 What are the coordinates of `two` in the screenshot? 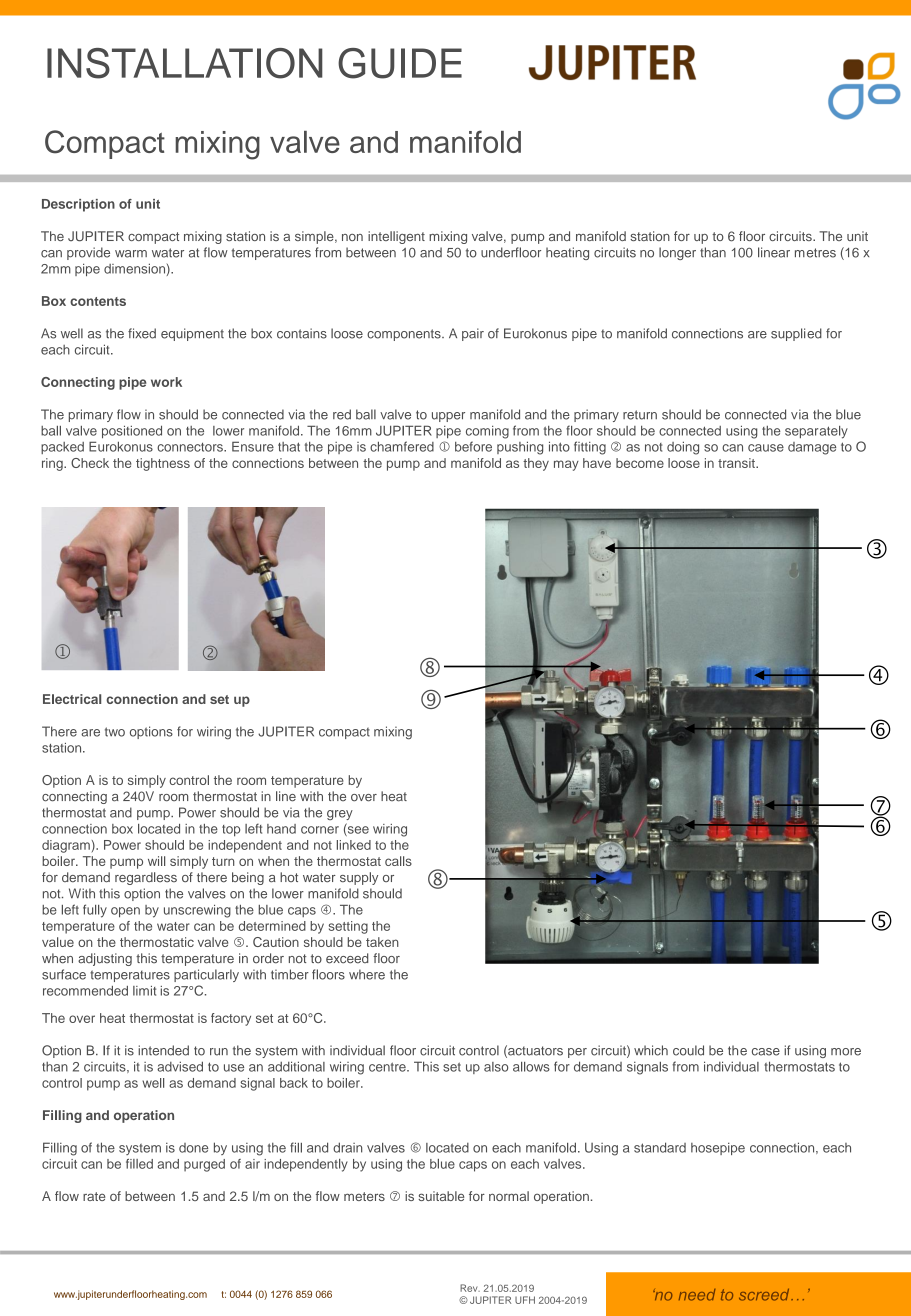 It's located at (115, 732).
